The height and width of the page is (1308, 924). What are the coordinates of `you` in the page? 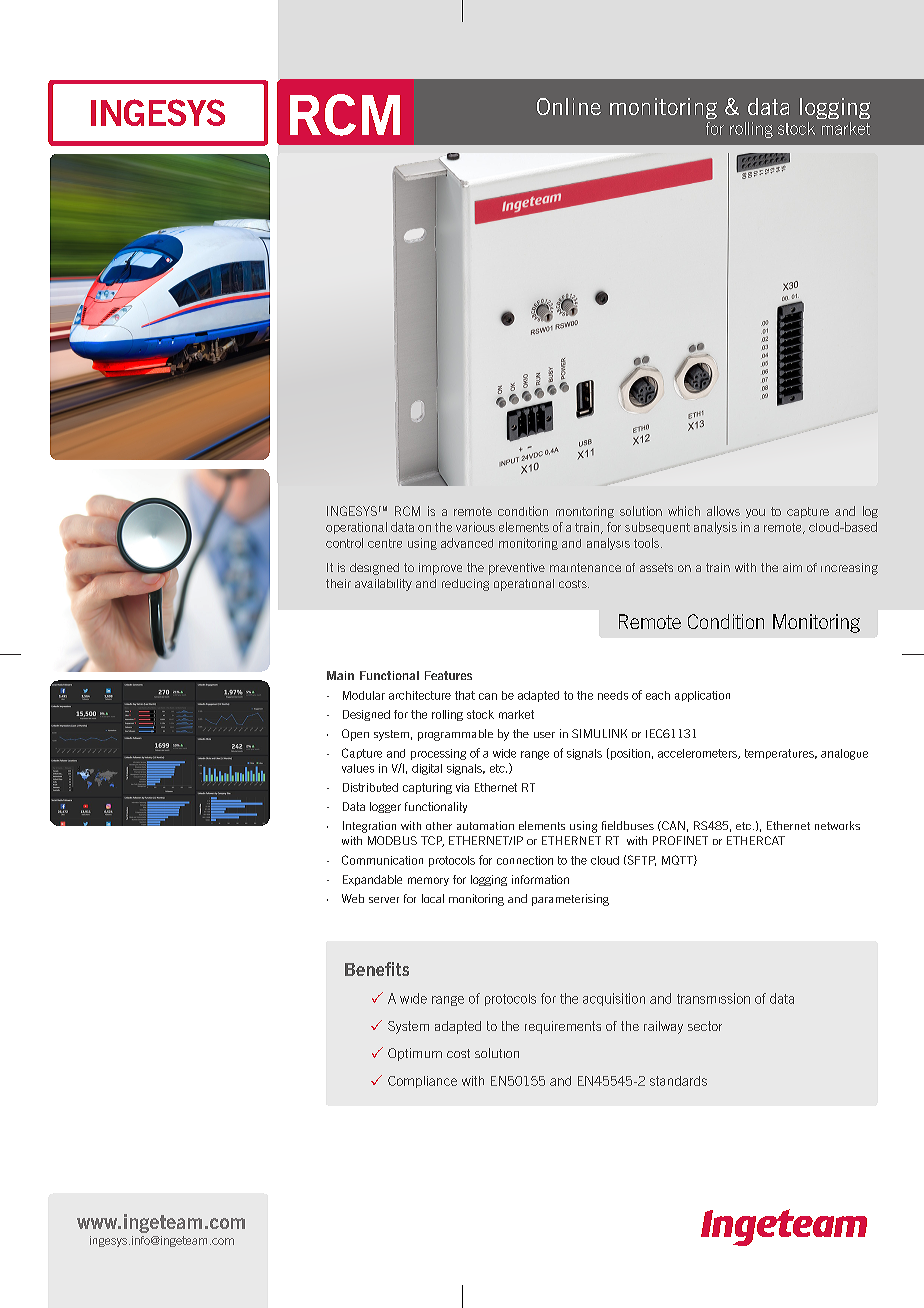 It's located at (755, 513).
